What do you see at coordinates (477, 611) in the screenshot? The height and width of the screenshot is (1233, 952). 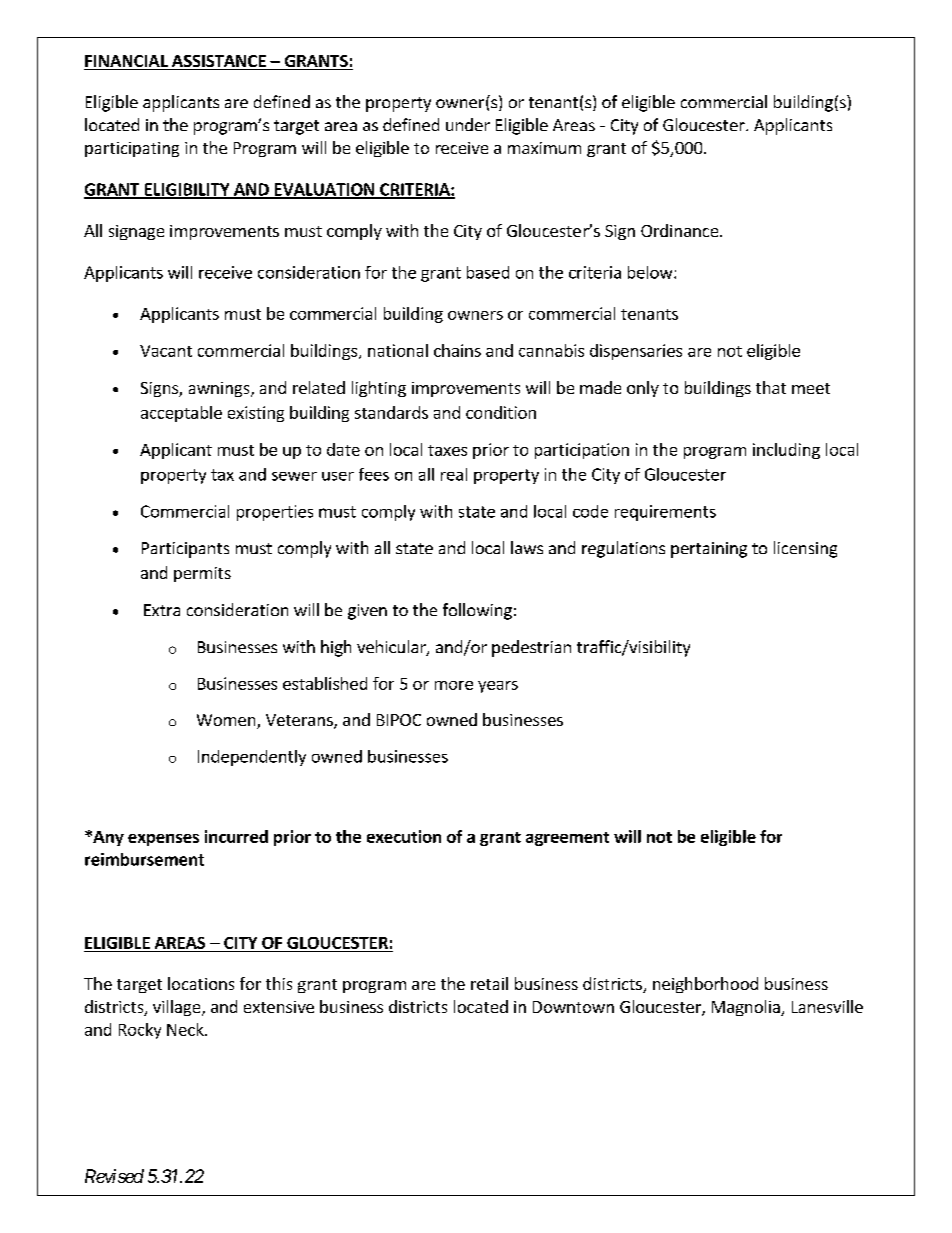 I see `following` at bounding box center [477, 611].
